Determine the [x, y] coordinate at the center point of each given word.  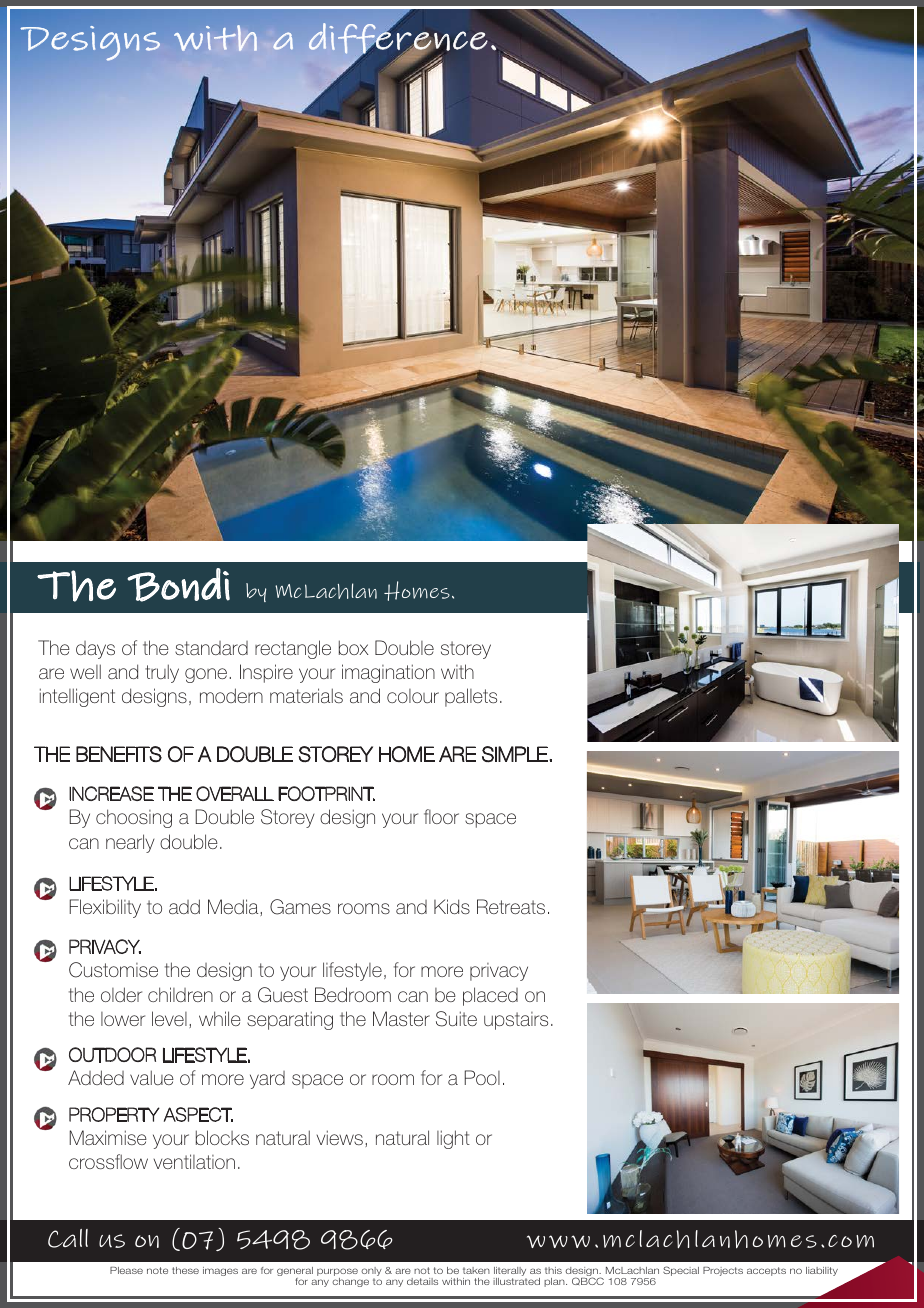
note [157, 1270]
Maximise [108, 1137]
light [453, 1139]
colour [413, 696]
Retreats [511, 906]
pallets [471, 697]
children [180, 994]
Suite [456, 1019]
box [354, 647]
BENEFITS [119, 754]
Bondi [178, 585]
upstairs [516, 1021]
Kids [452, 906]
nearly [130, 843]
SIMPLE [516, 754]
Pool [482, 1077]
